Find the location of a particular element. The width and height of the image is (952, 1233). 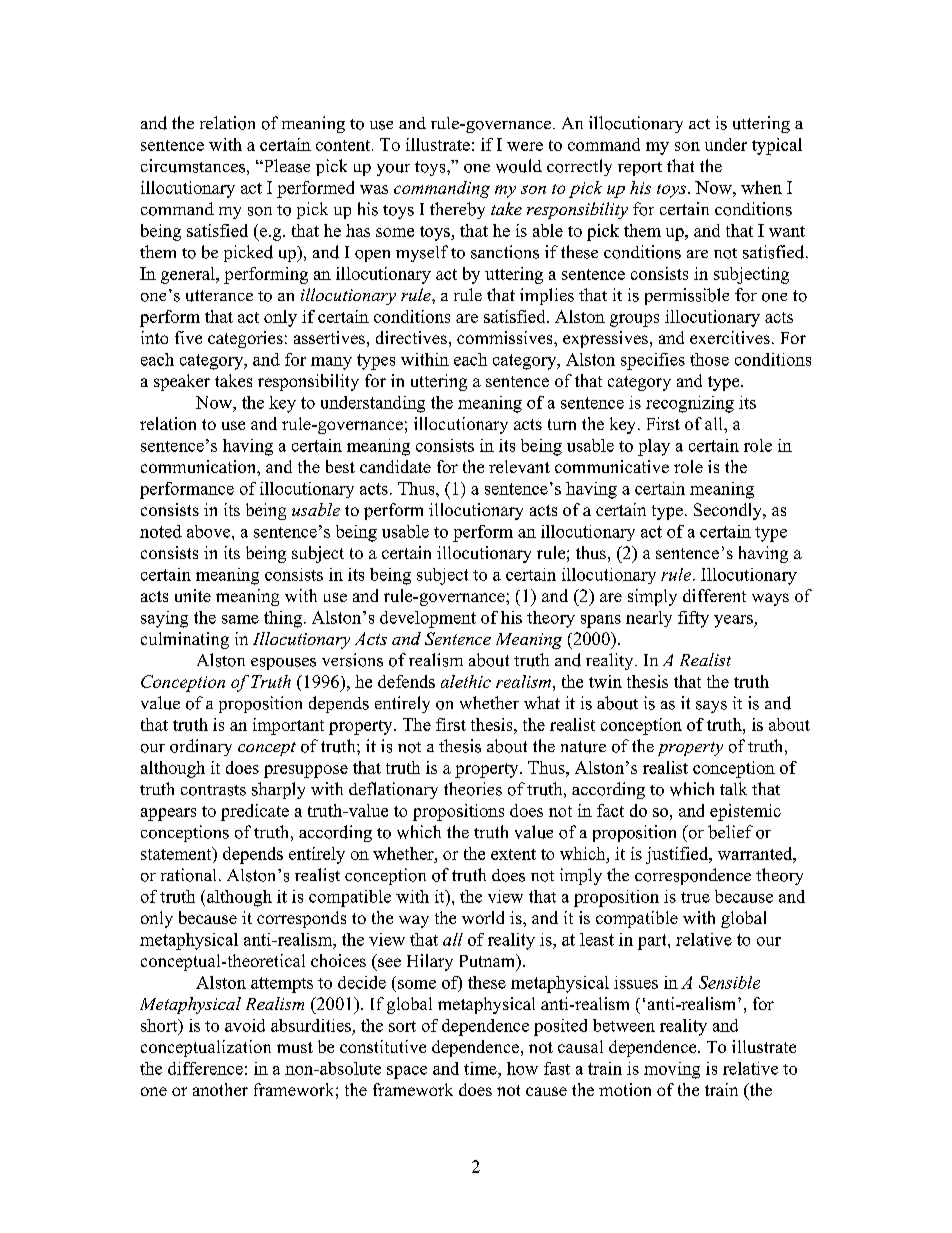

when is located at coordinates (761, 187).
